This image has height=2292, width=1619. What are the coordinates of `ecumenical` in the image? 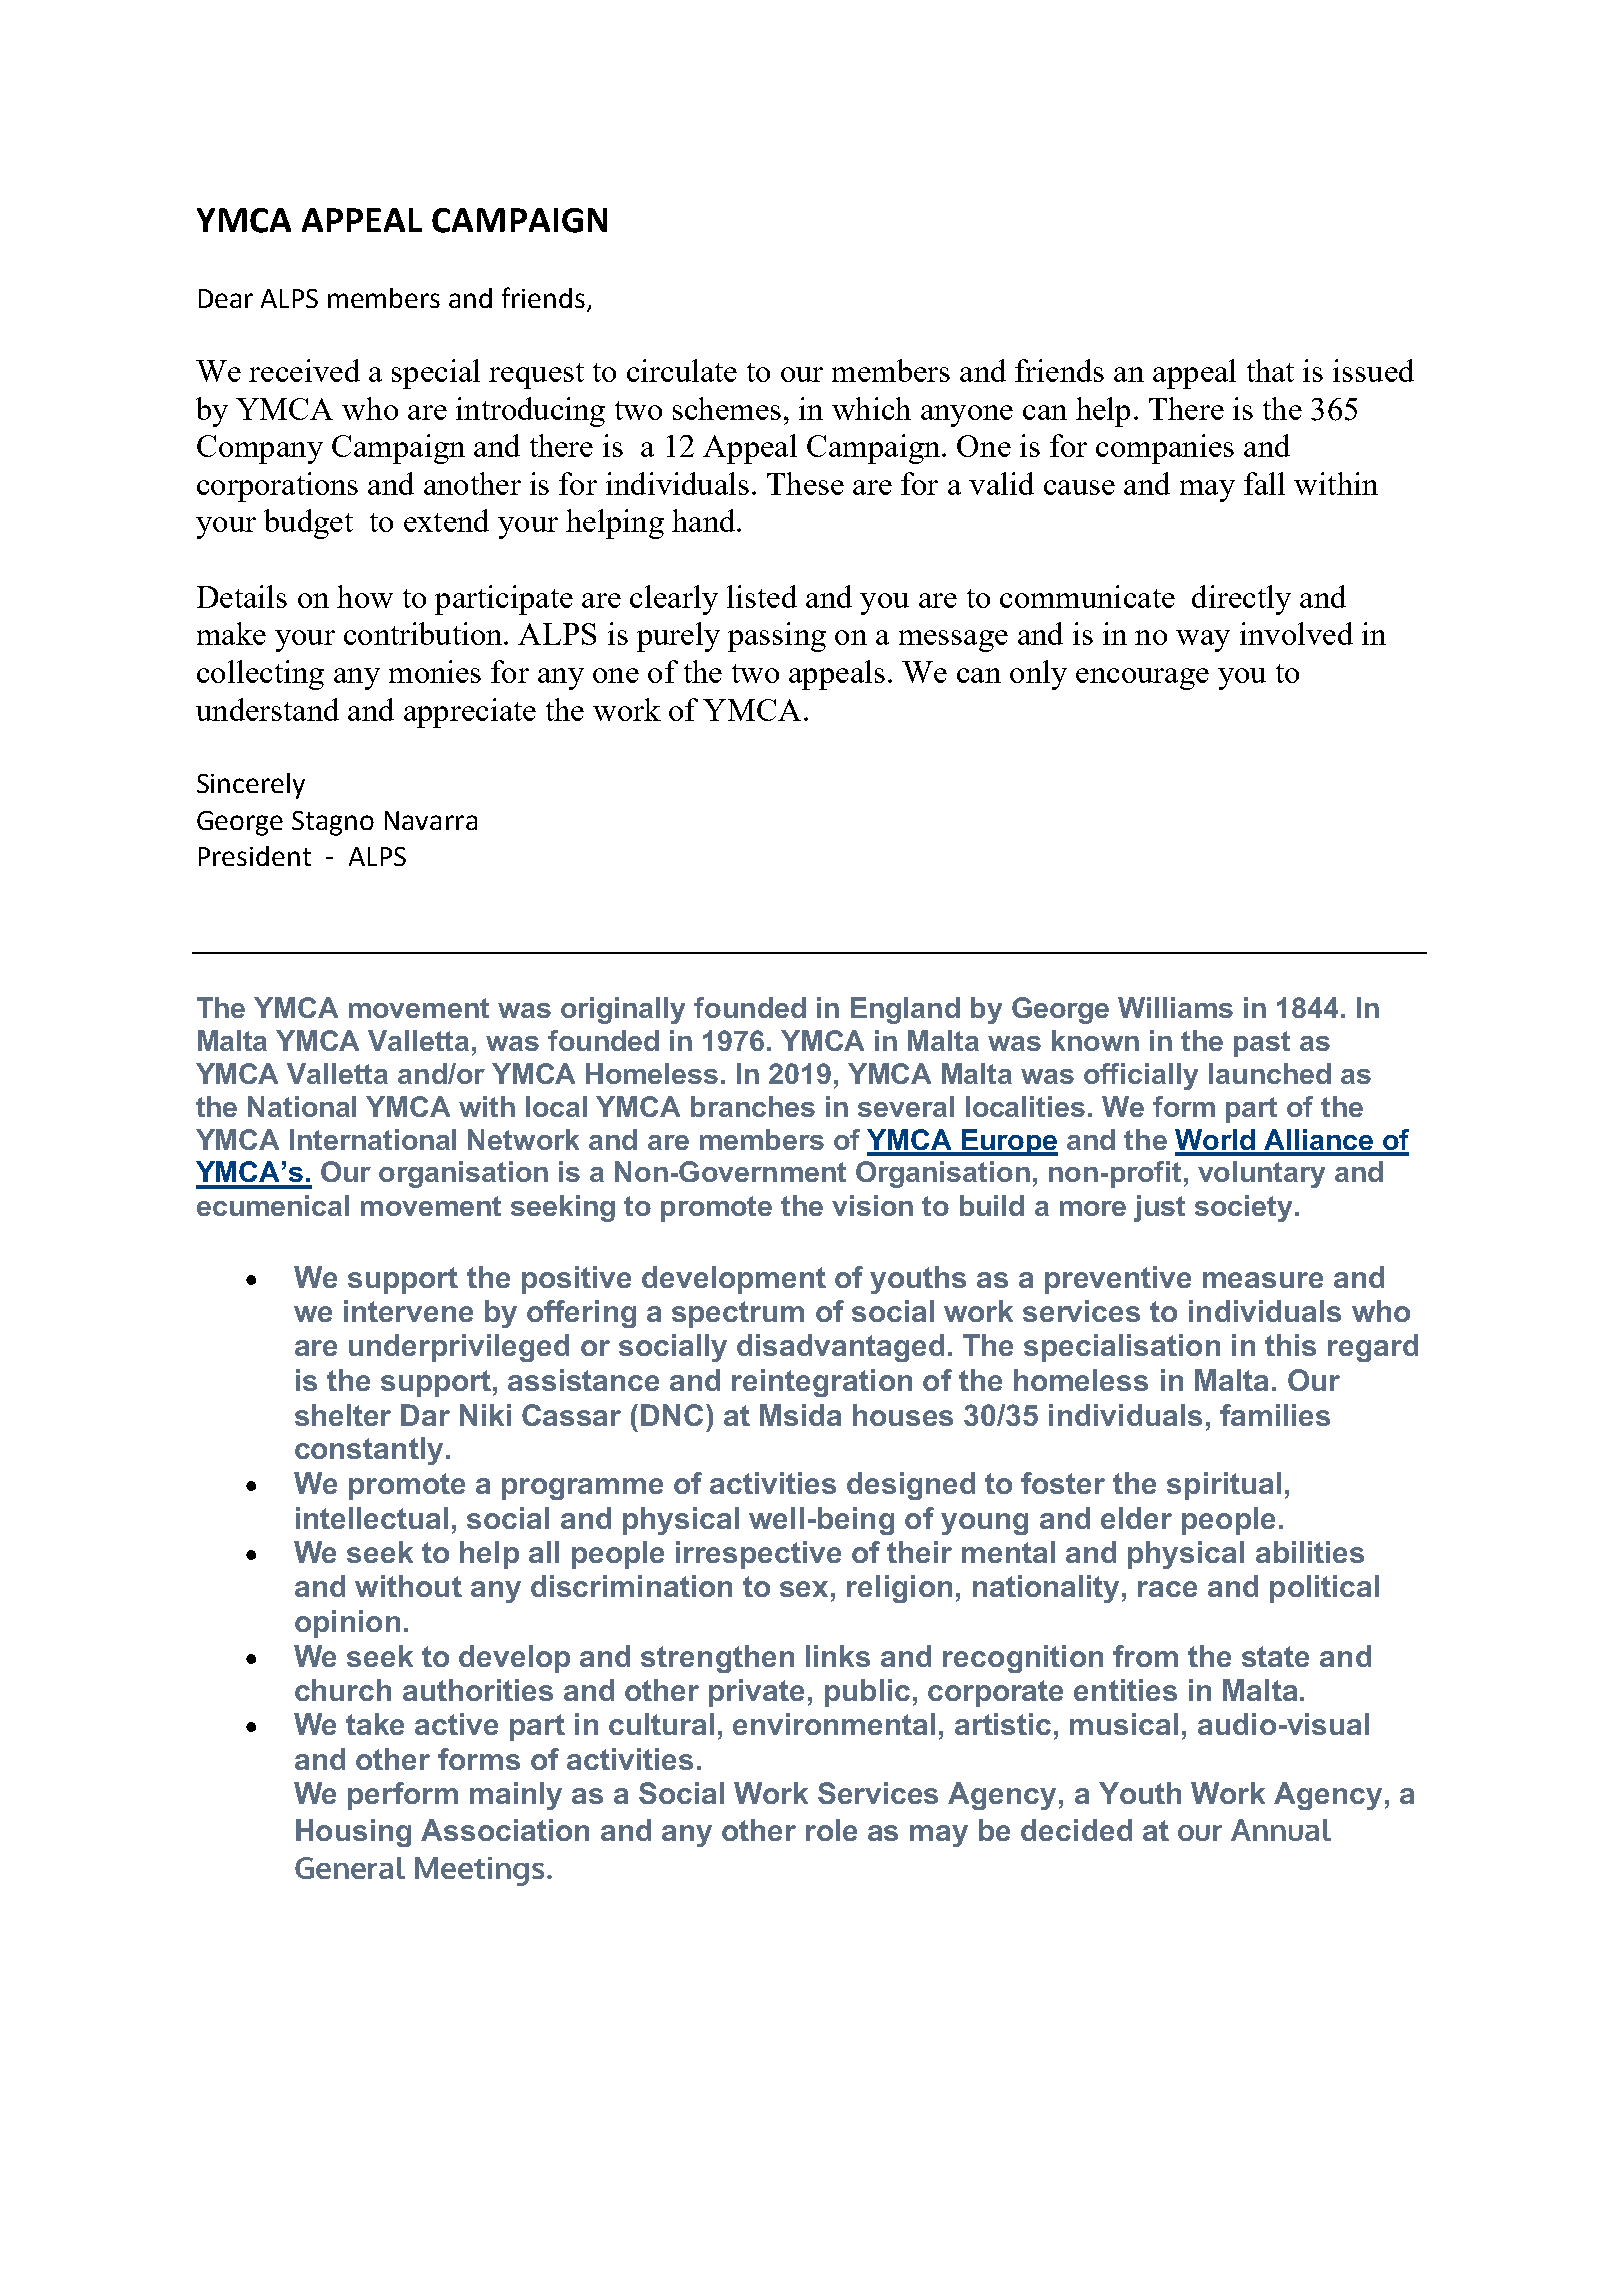 It's located at (273, 1205).
